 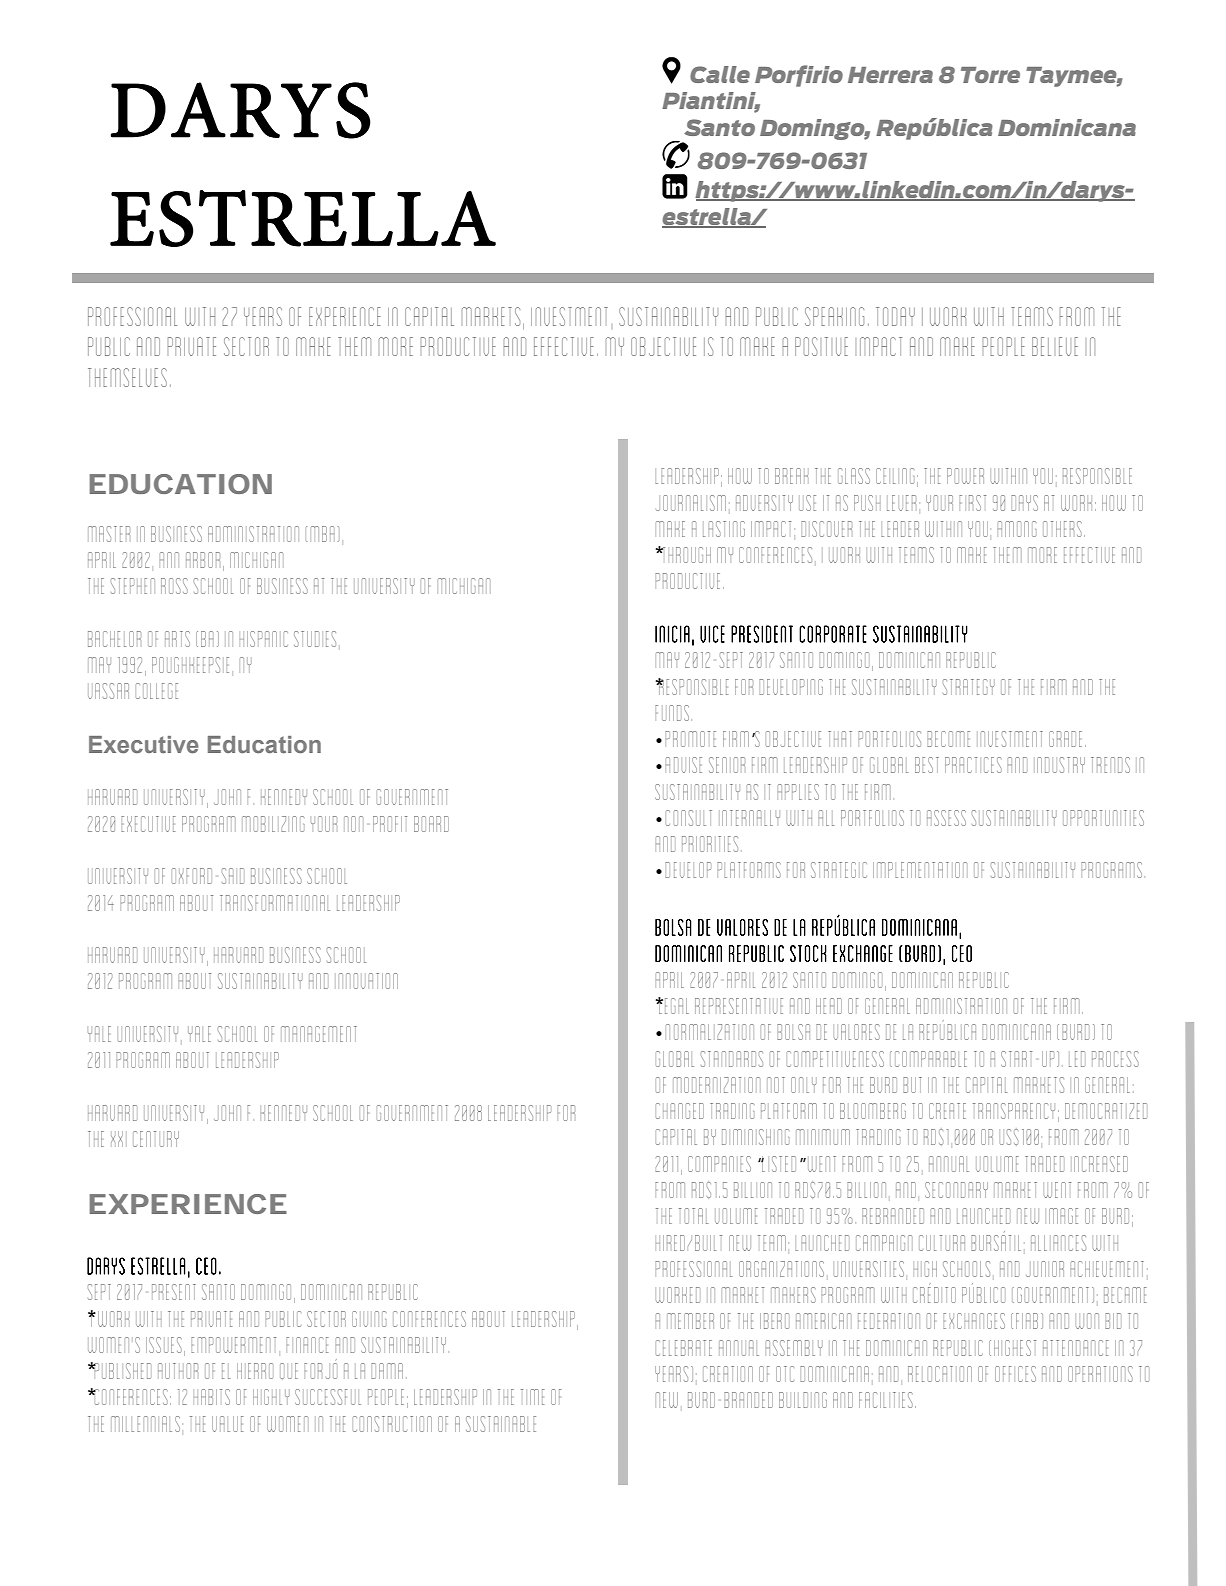 What do you see at coordinates (683, 765) in the screenshot?
I see `Advise` at bounding box center [683, 765].
